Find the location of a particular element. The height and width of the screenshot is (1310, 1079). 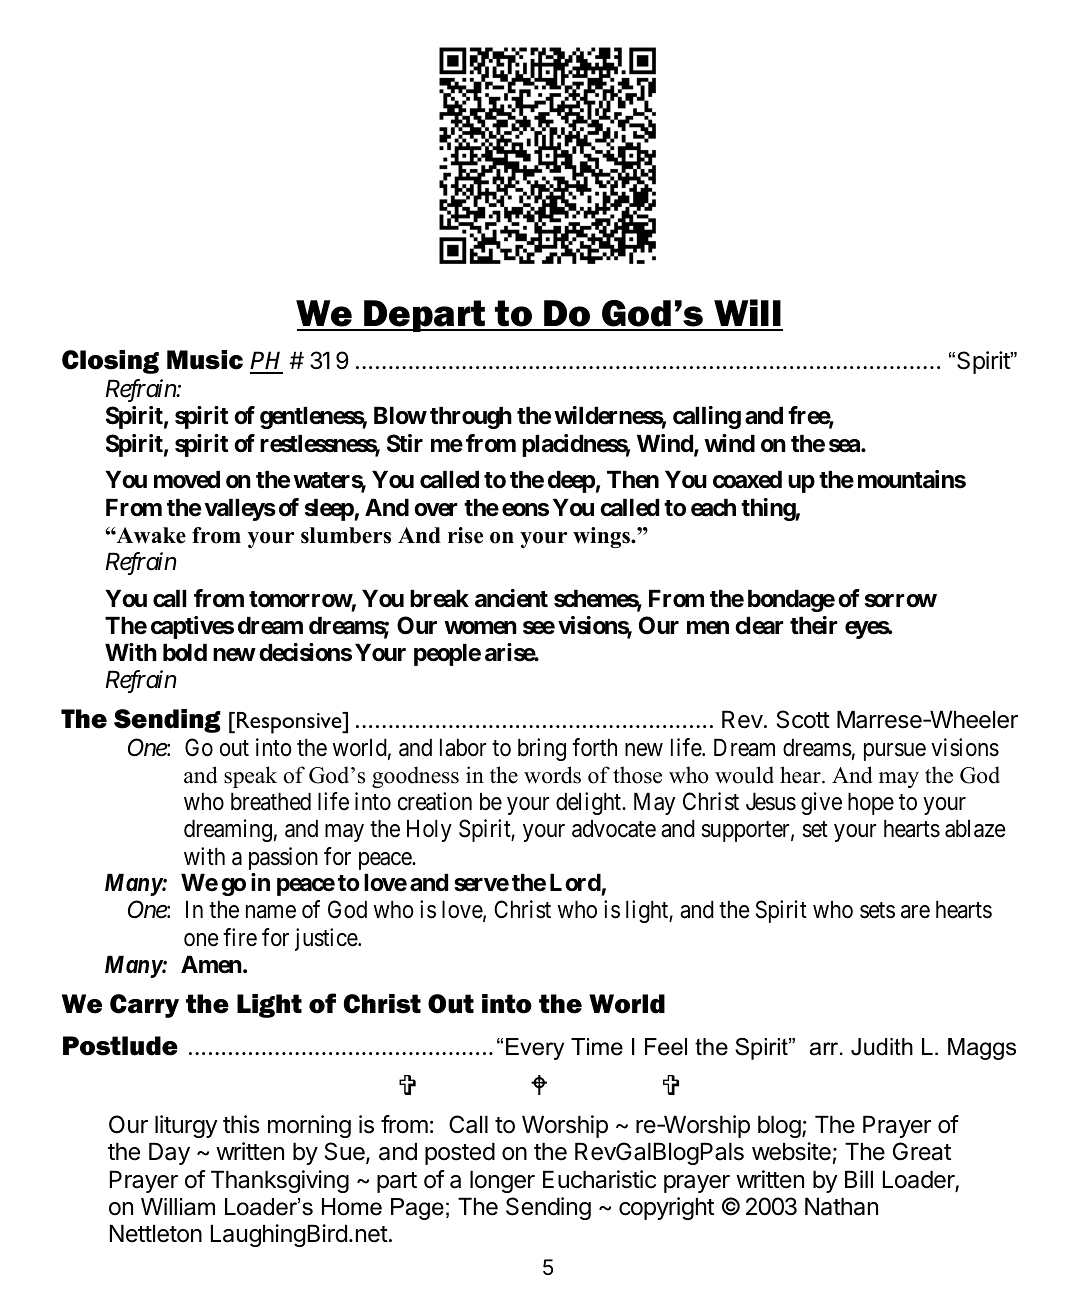

longer is located at coordinates (502, 1181).
